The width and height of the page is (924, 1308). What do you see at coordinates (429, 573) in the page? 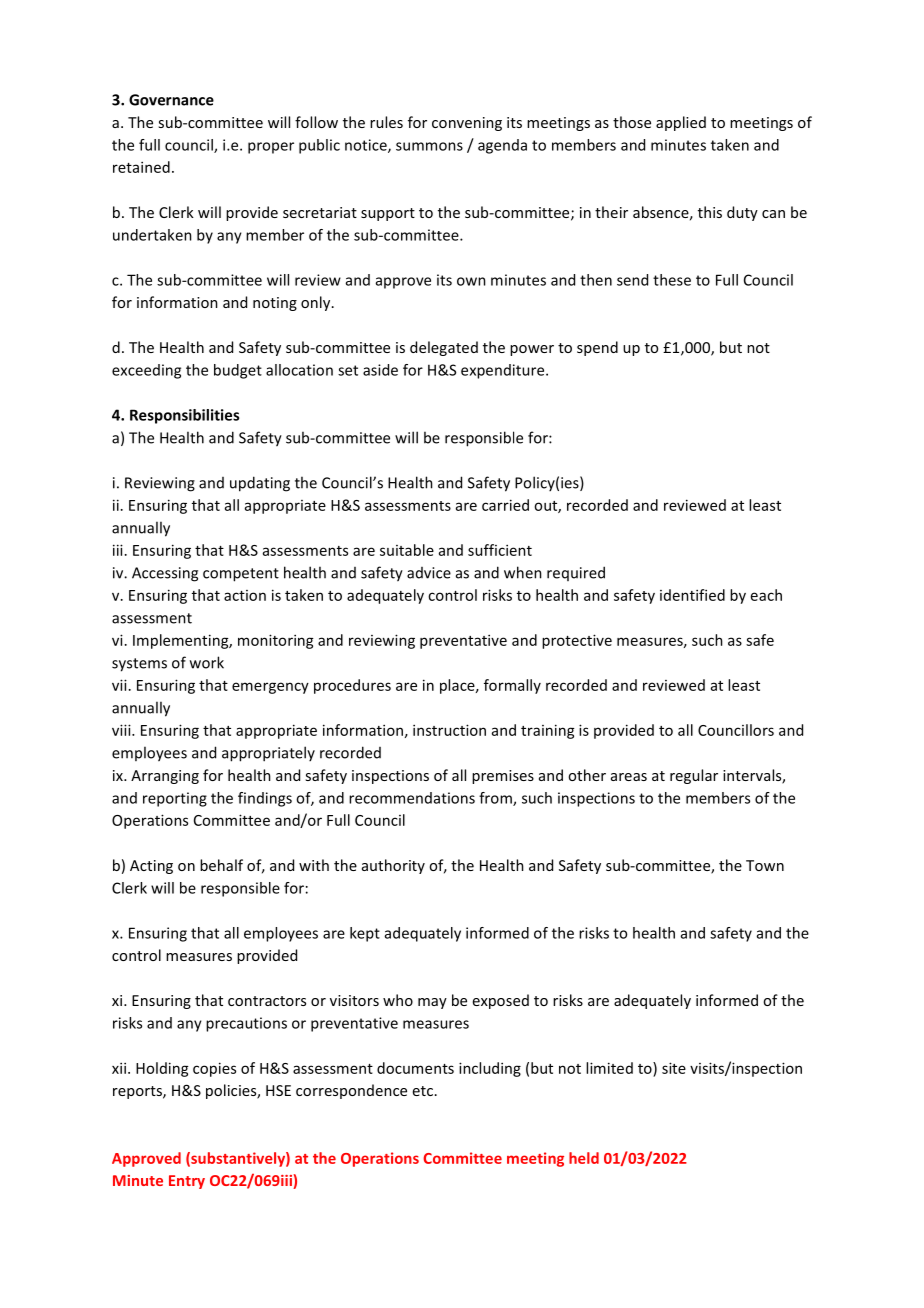
I see `advice` at bounding box center [429, 573].
